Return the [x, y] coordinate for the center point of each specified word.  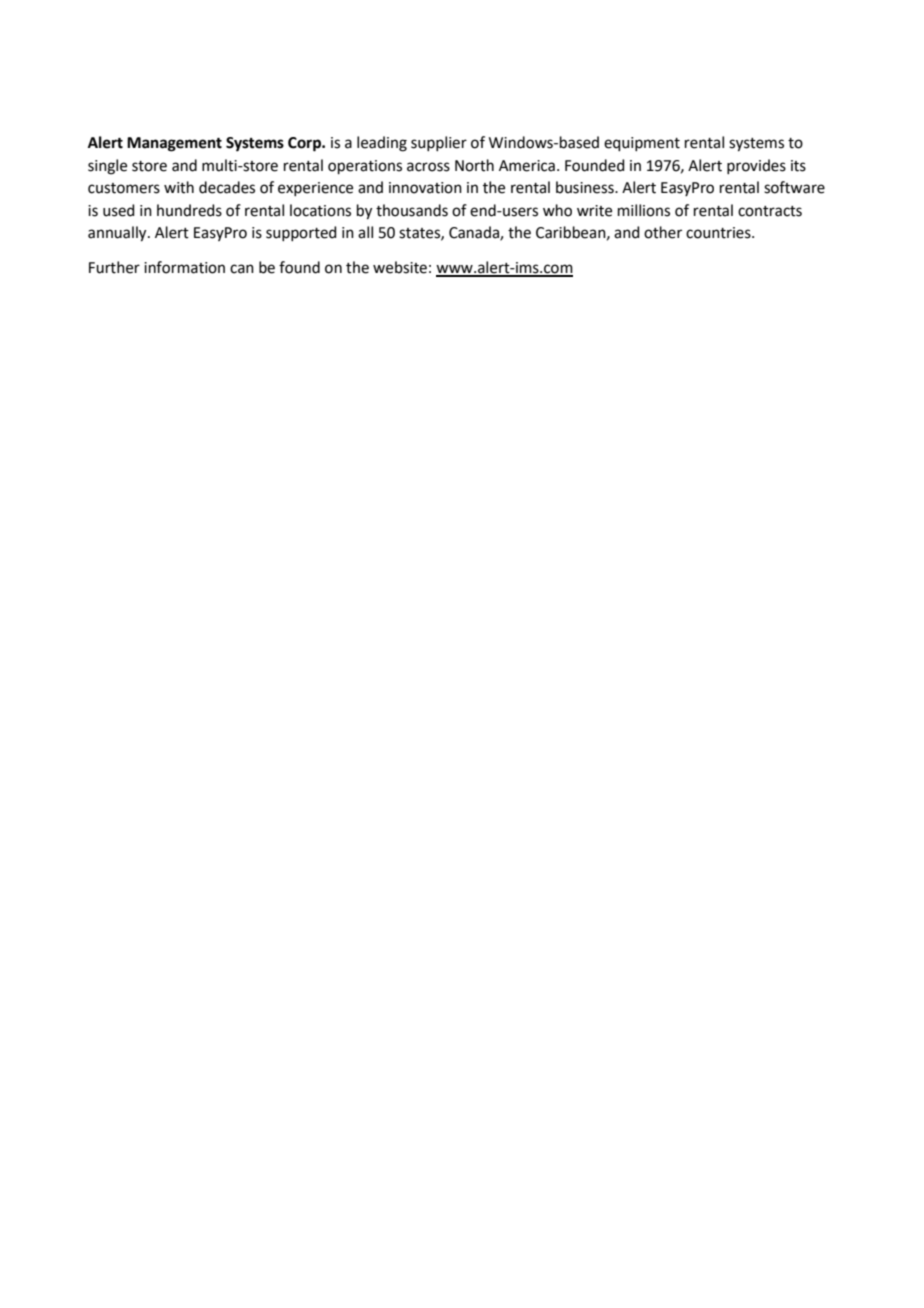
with [179, 187]
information [184, 267]
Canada [475, 233]
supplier [439, 143]
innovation [425, 188]
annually [118, 234]
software [794, 187]
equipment [642, 144]
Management [174, 144]
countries [719, 233]
